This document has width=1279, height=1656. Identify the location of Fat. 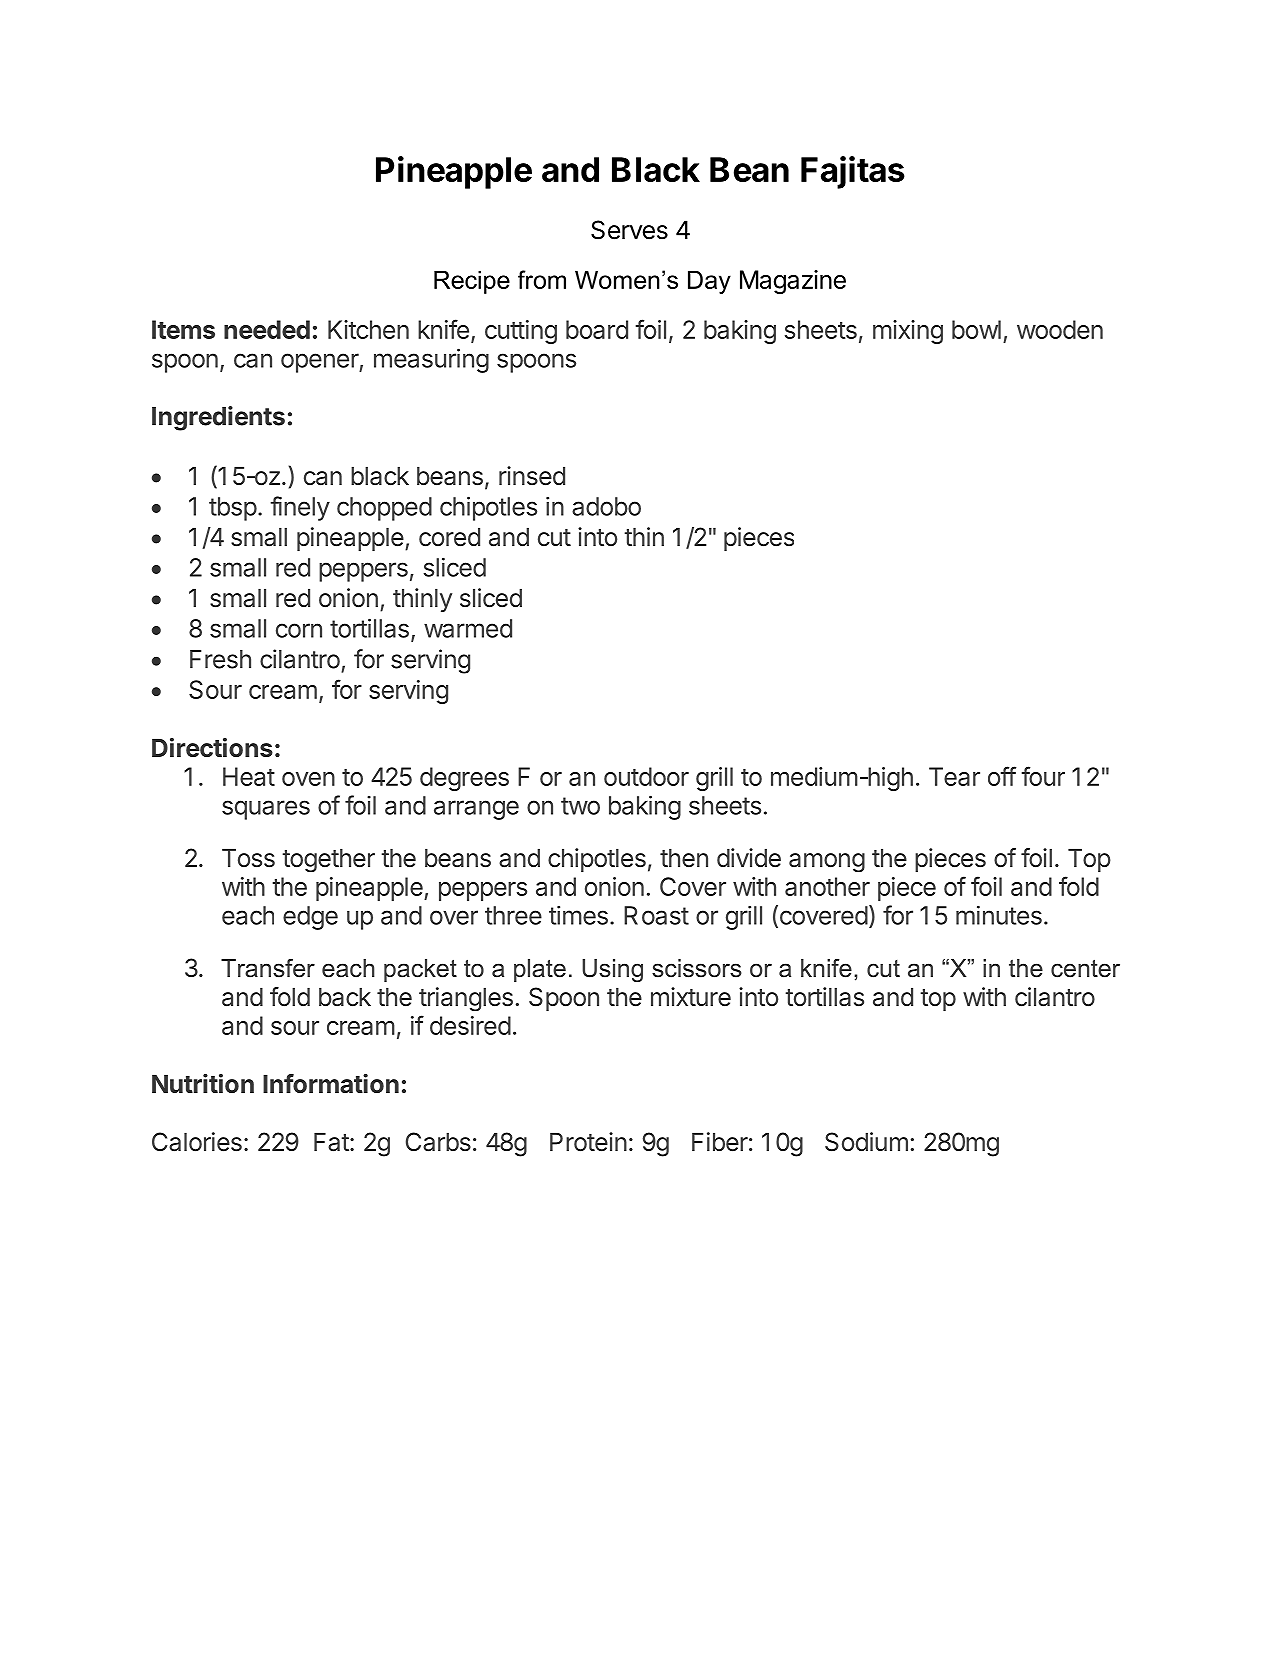
(331, 1142).
